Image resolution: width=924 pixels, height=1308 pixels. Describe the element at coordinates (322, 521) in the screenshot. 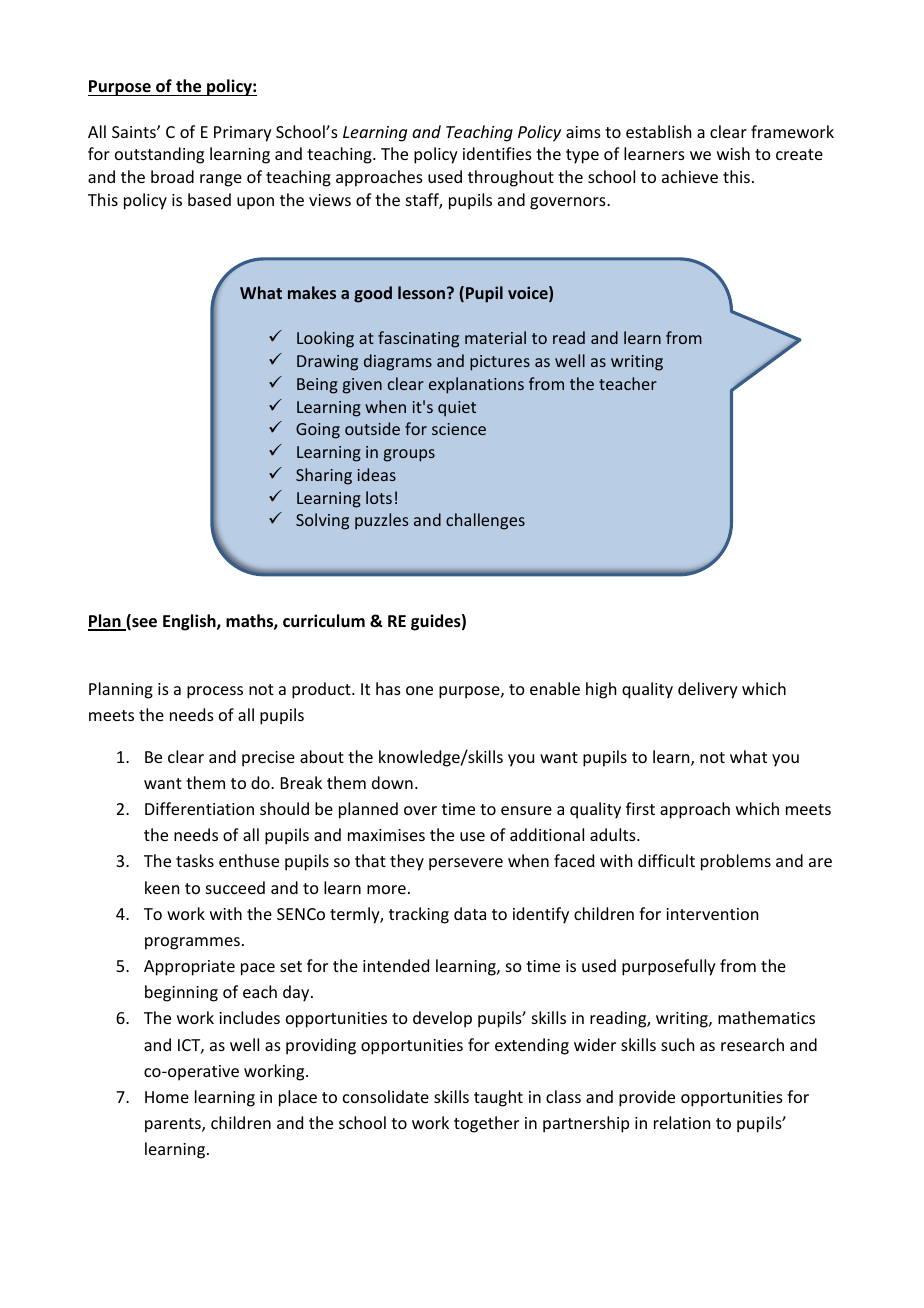

I see `Solving` at that location.
